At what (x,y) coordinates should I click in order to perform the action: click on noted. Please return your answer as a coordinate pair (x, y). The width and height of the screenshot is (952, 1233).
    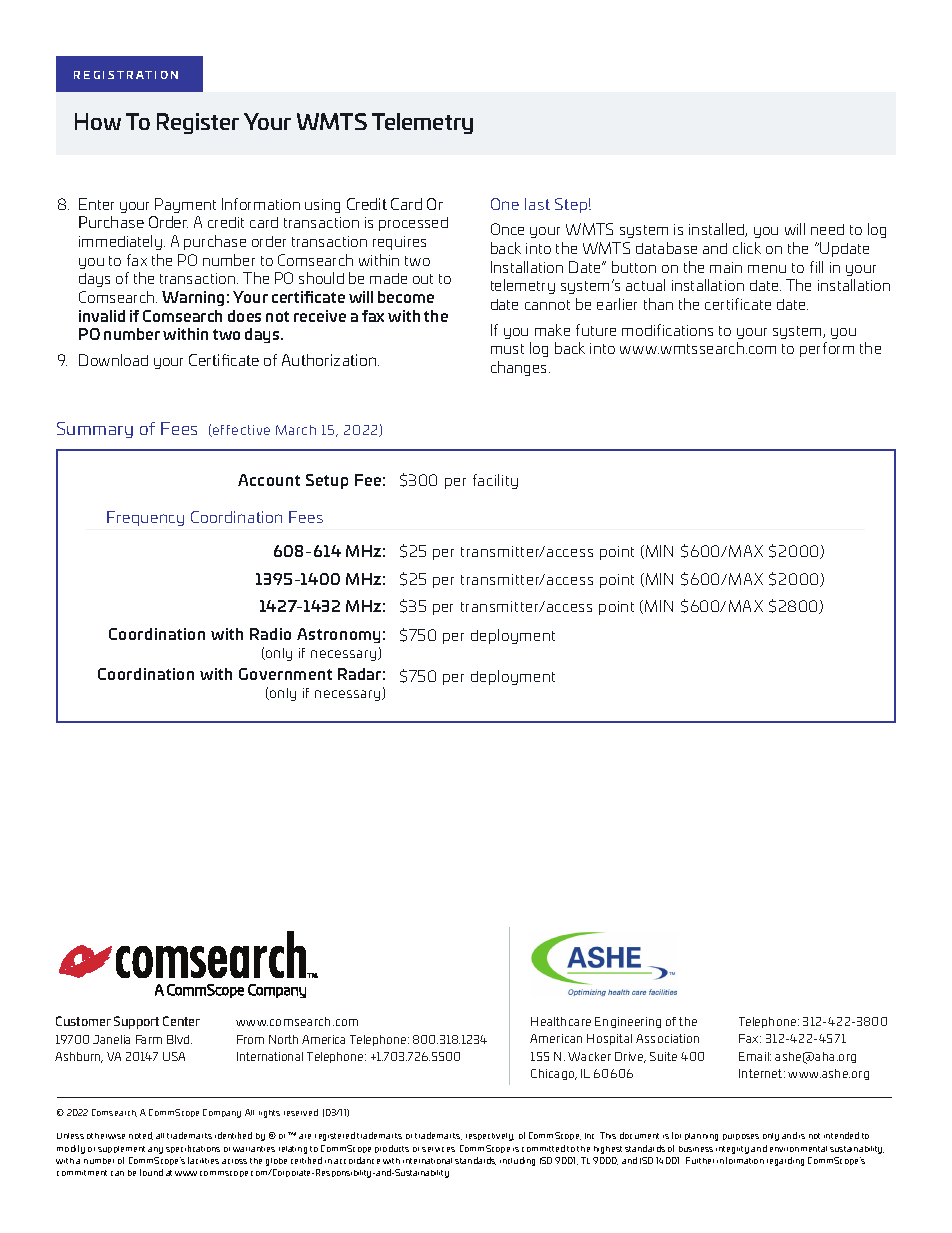
    Looking at the image, I should click on (141, 1136).
